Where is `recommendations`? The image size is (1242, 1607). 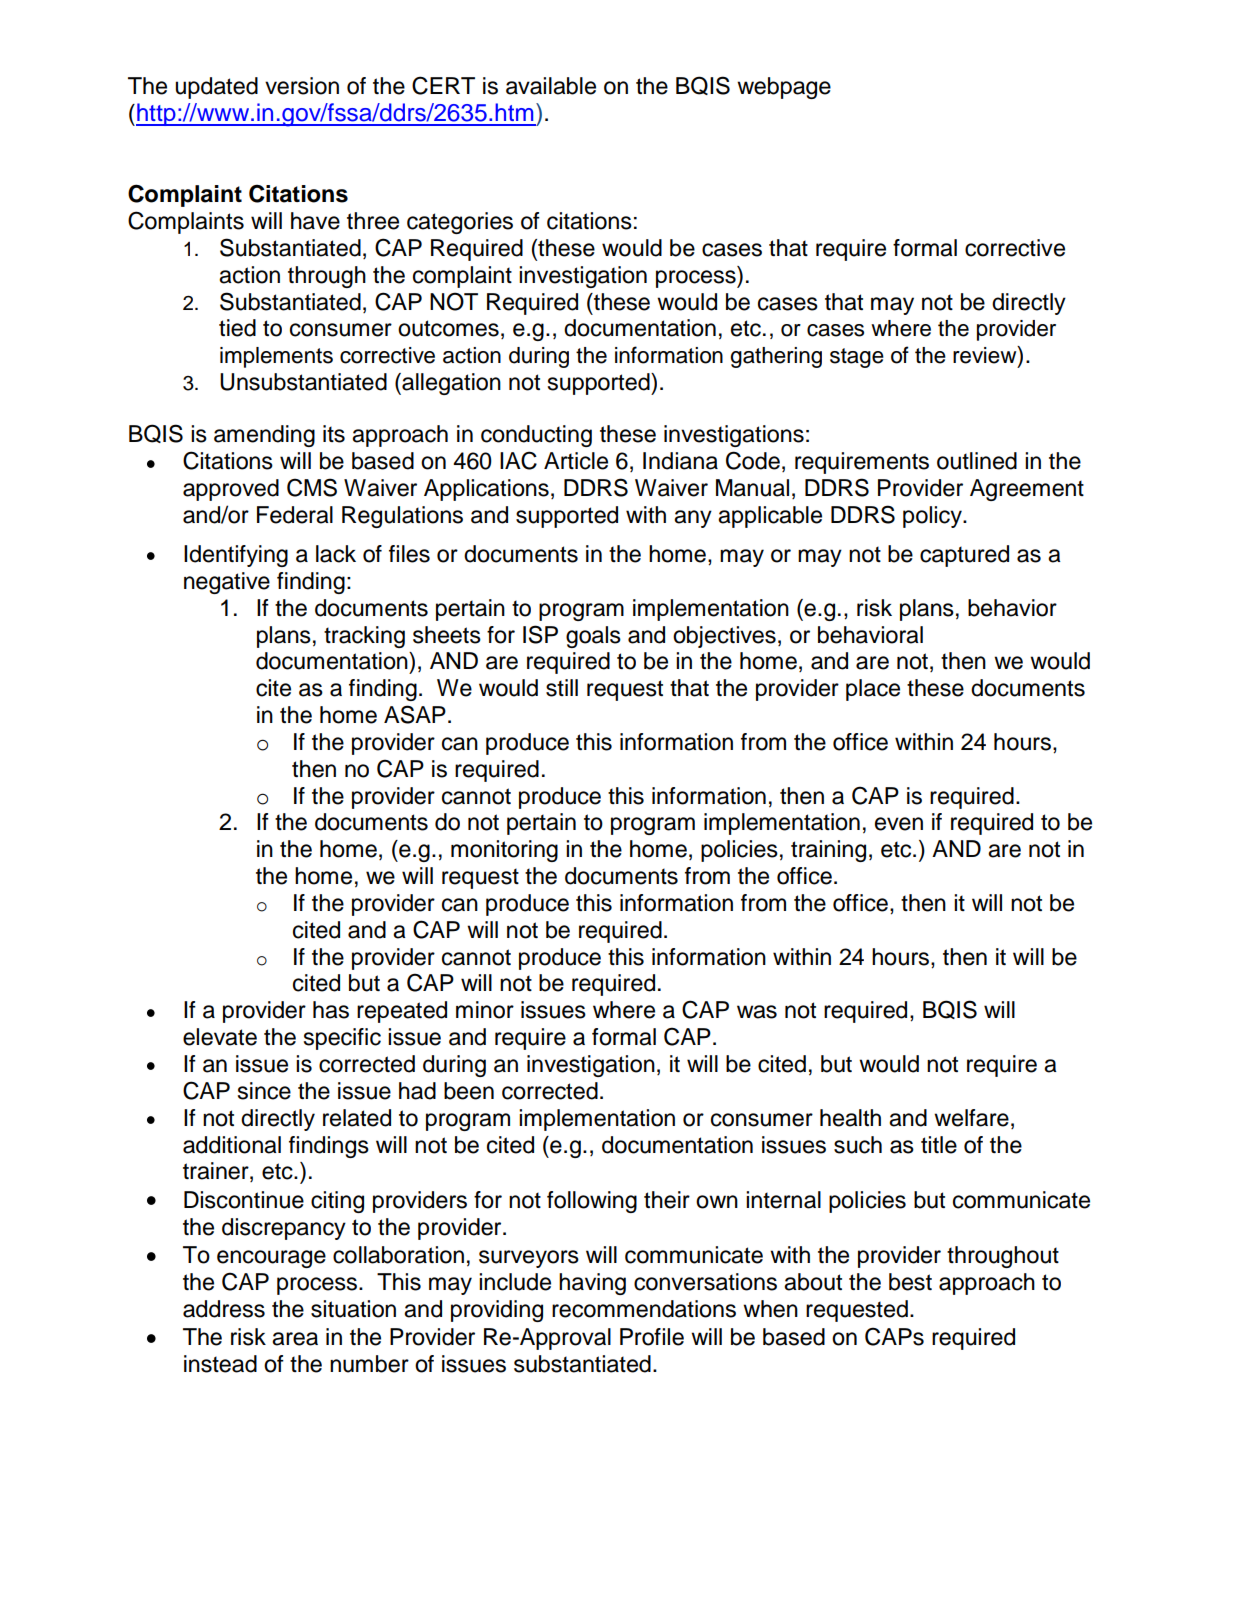
recommendations is located at coordinates (644, 1309).
